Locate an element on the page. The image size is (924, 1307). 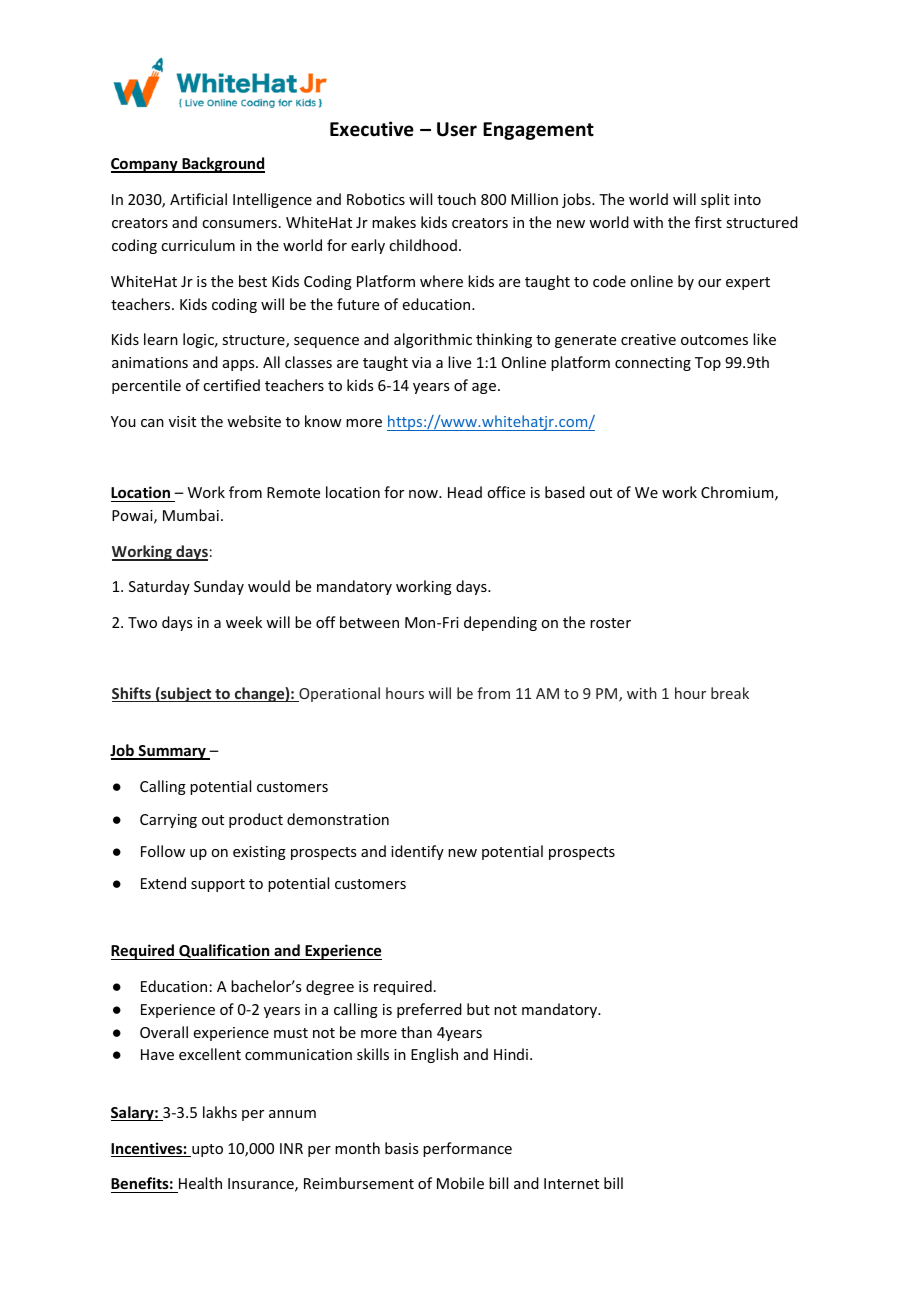
Background is located at coordinates (222, 165).
